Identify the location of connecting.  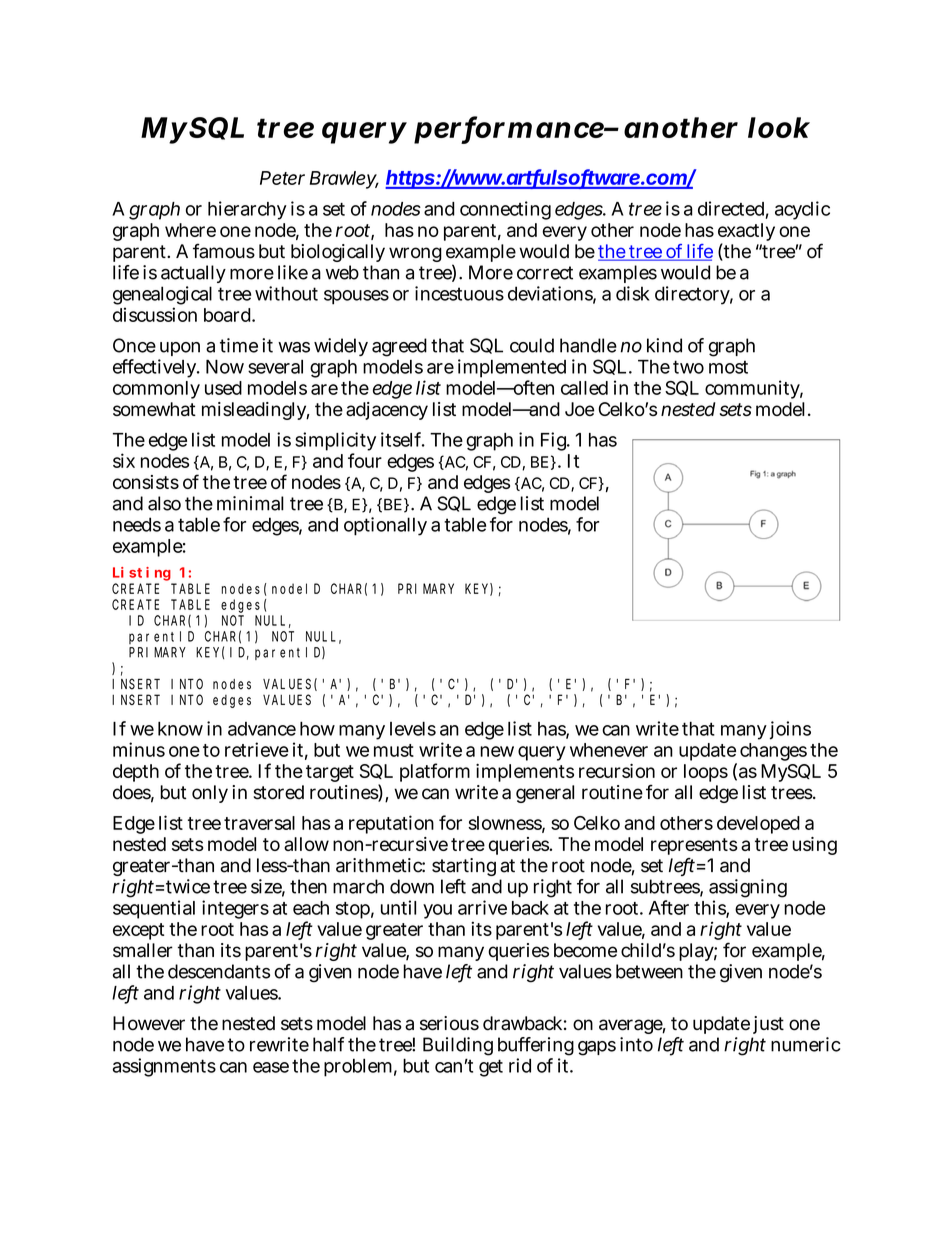
(505, 210).
